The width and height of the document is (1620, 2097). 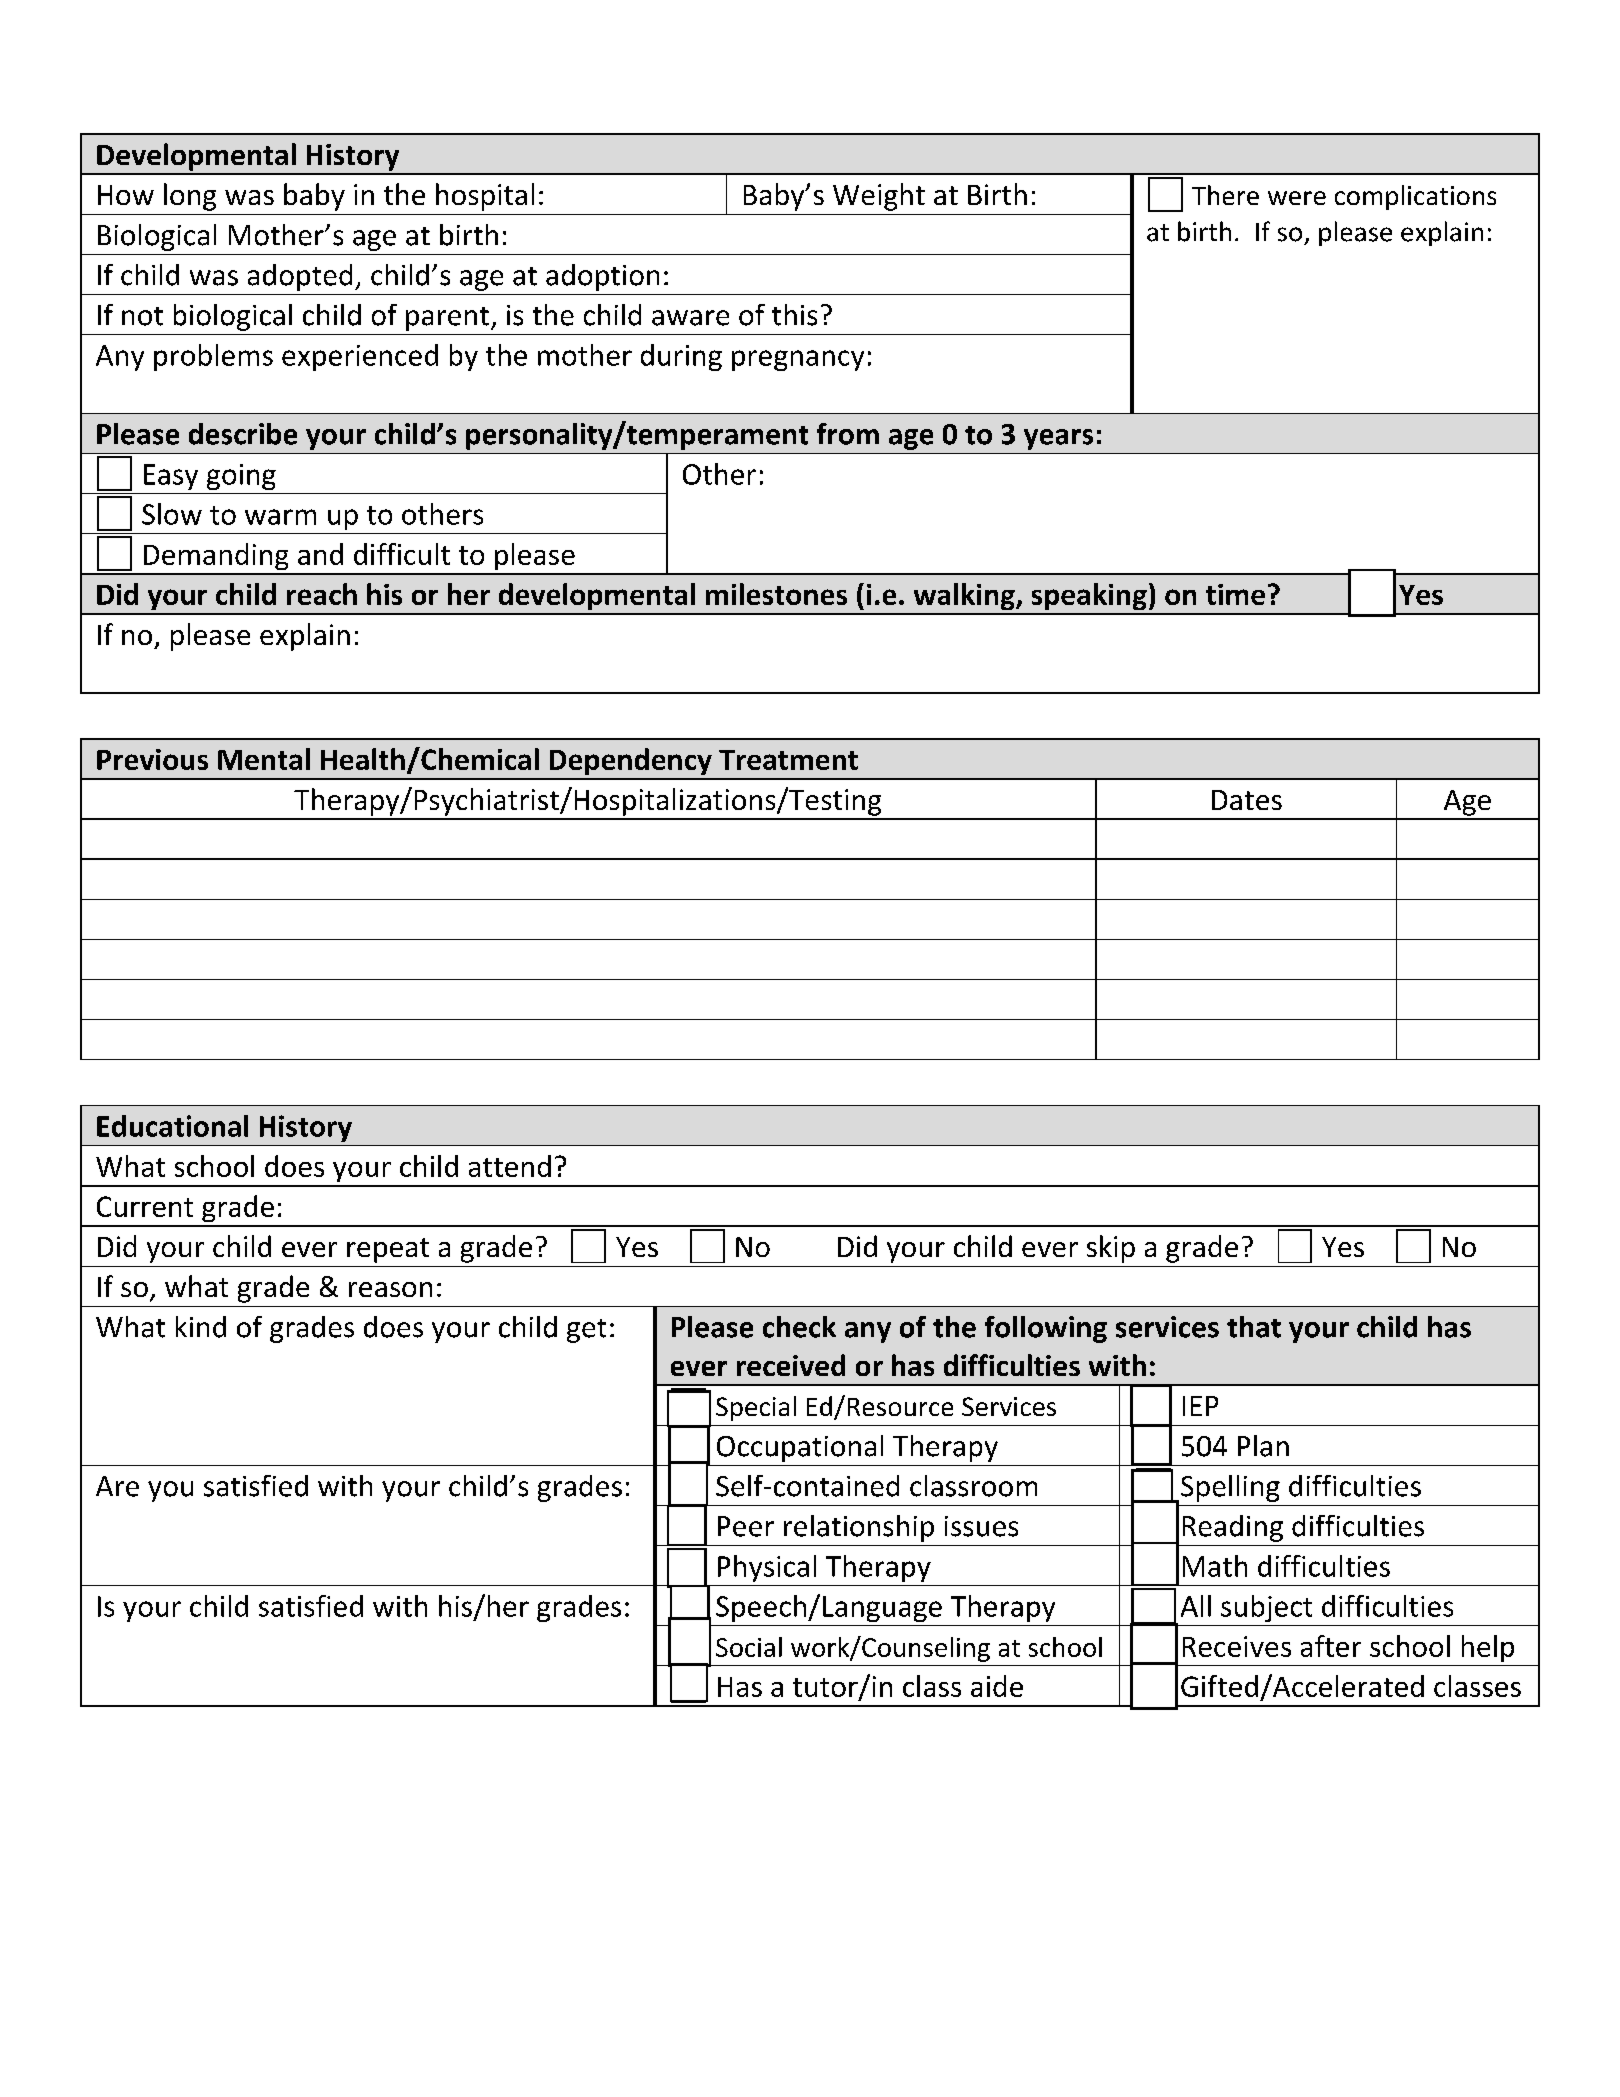 What do you see at coordinates (1254, 1327) in the document?
I see `that` at bounding box center [1254, 1327].
